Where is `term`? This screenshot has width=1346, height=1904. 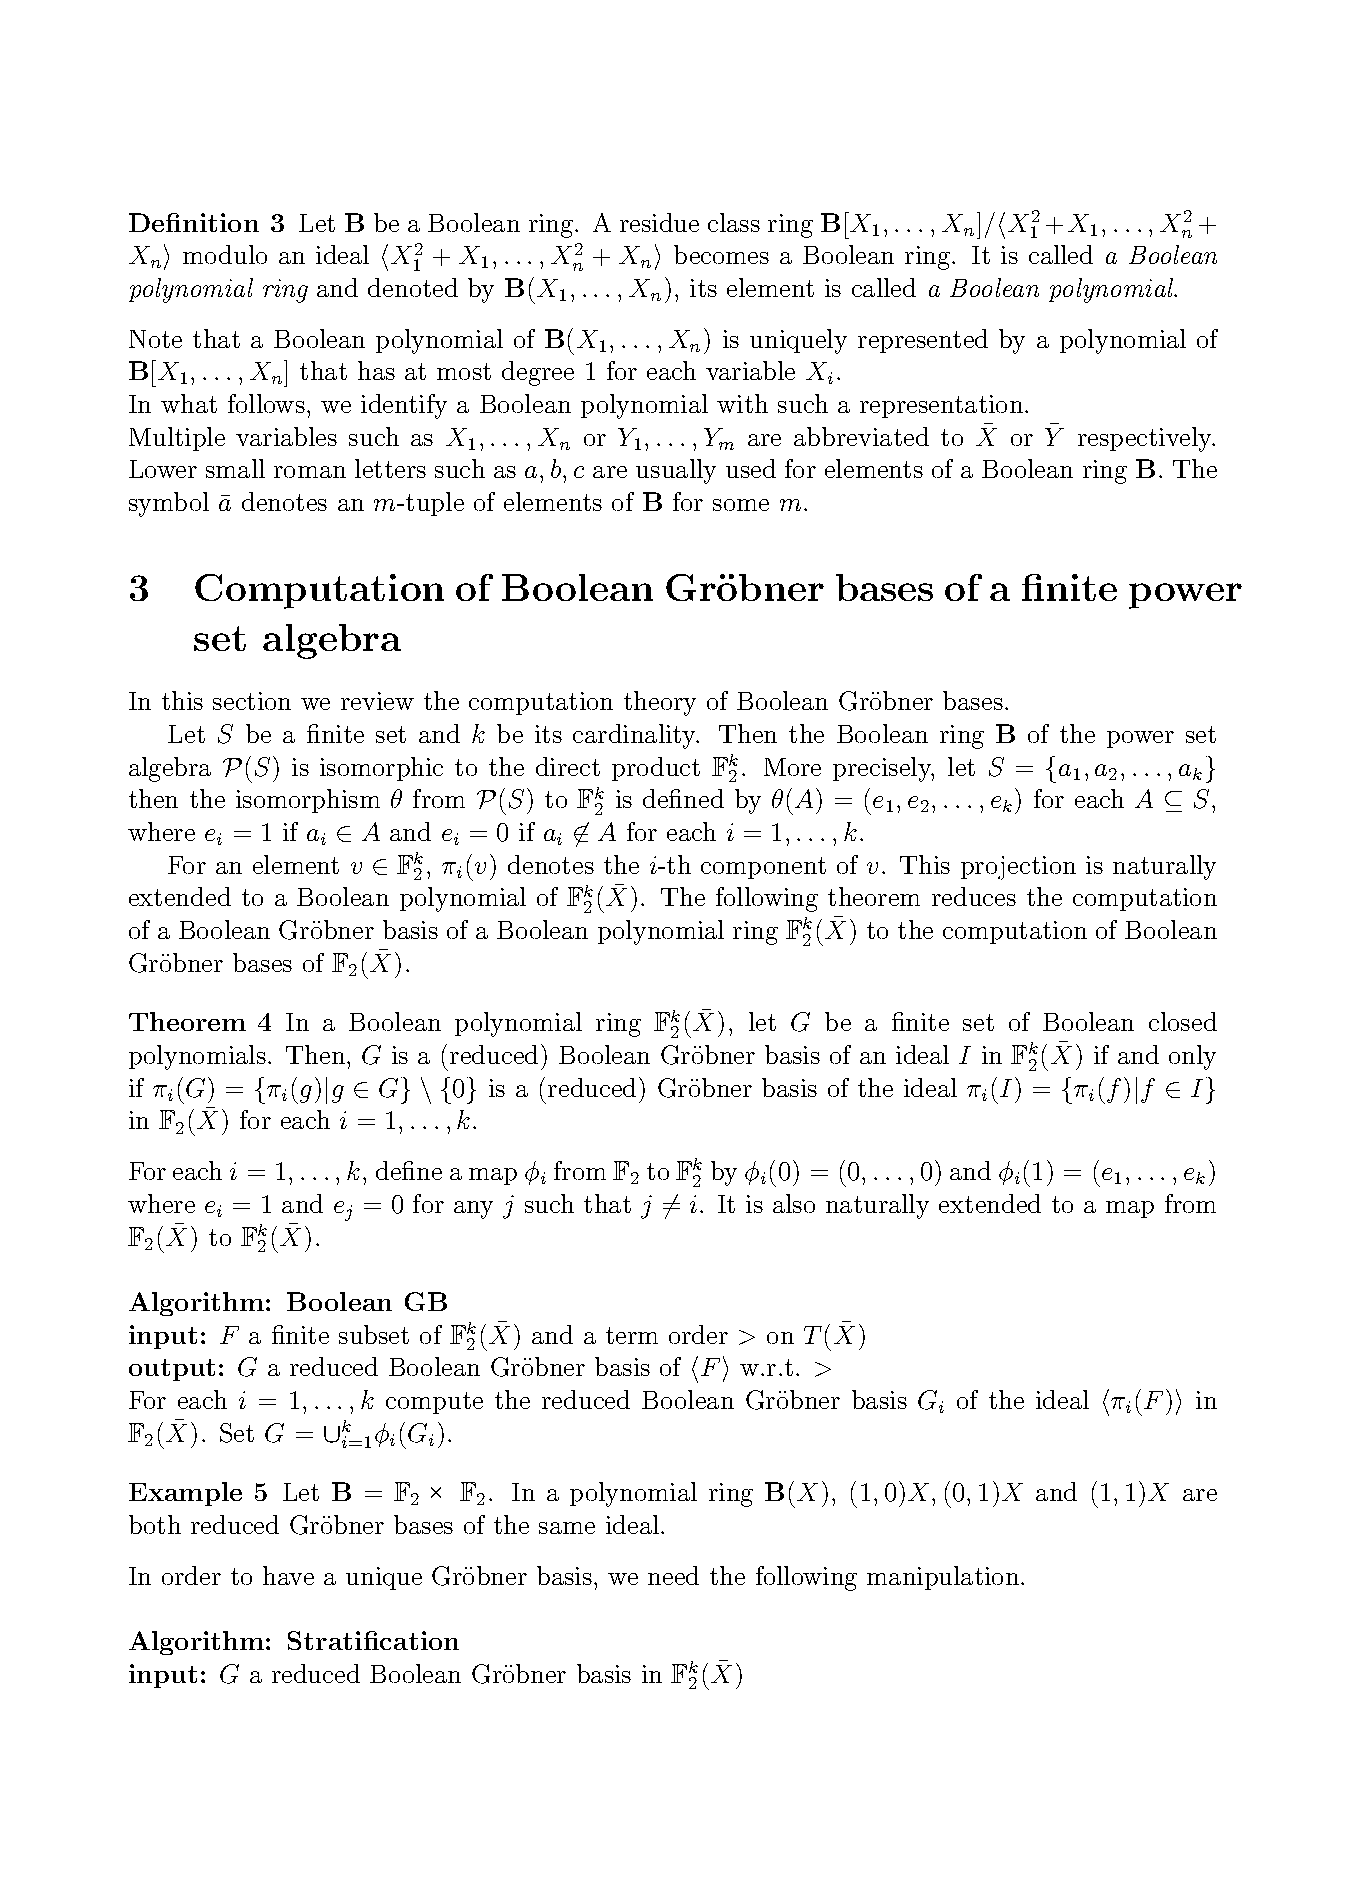 term is located at coordinates (632, 1335).
